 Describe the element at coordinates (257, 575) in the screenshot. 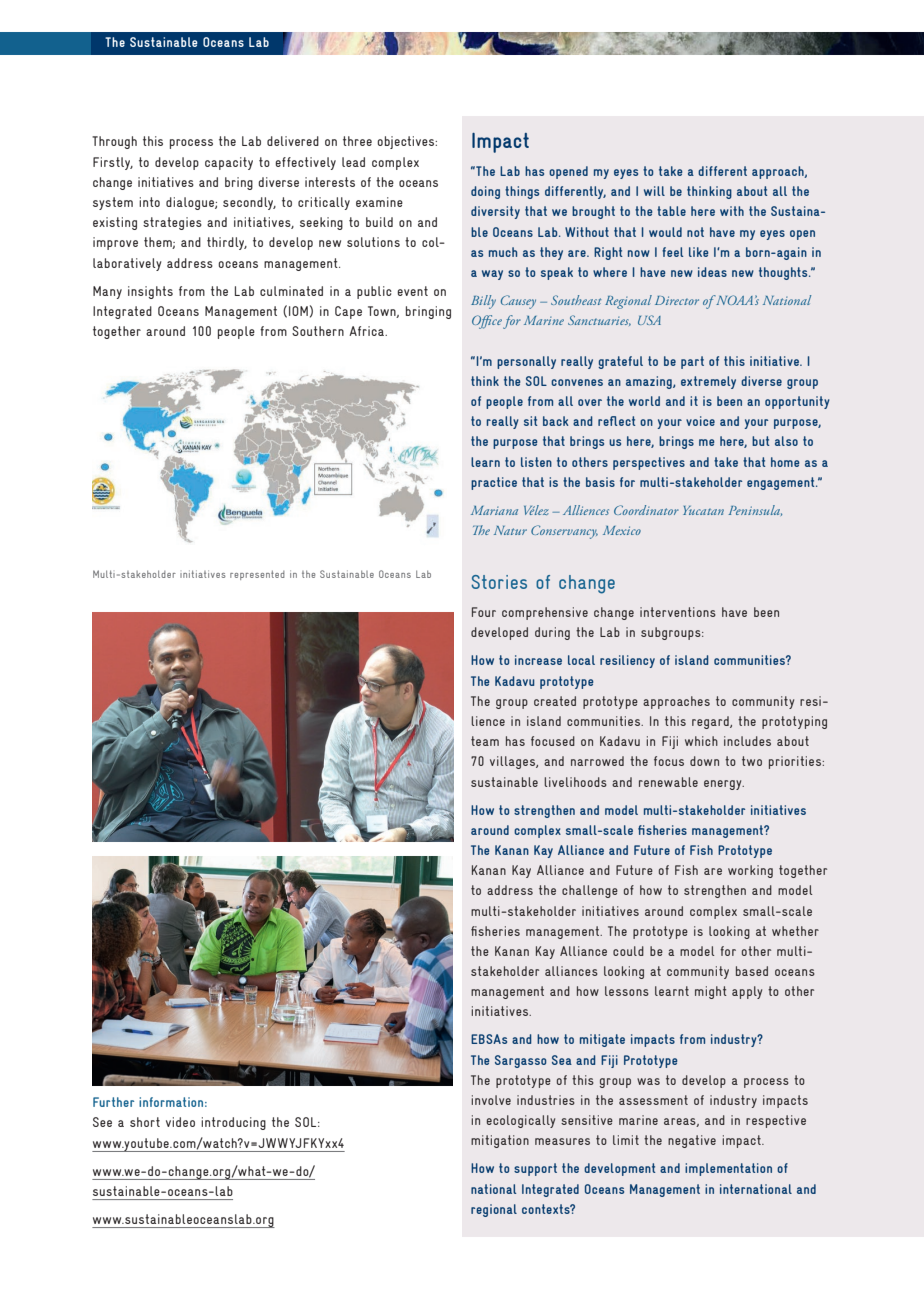

I see `represented` at that location.
